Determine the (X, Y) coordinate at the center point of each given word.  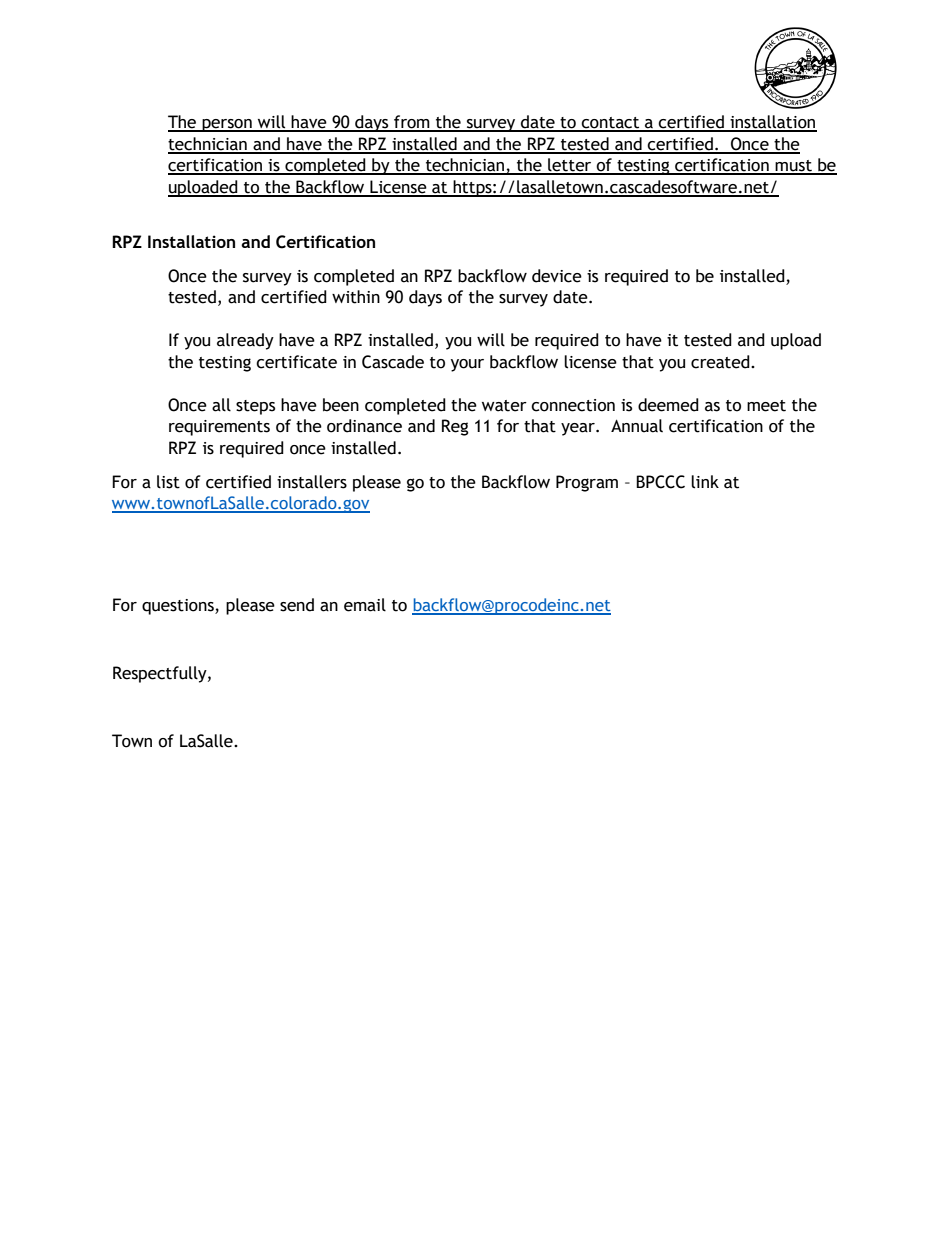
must (794, 167)
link (705, 482)
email (365, 605)
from (412, 123)
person (227, 125)
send (297, 605)
